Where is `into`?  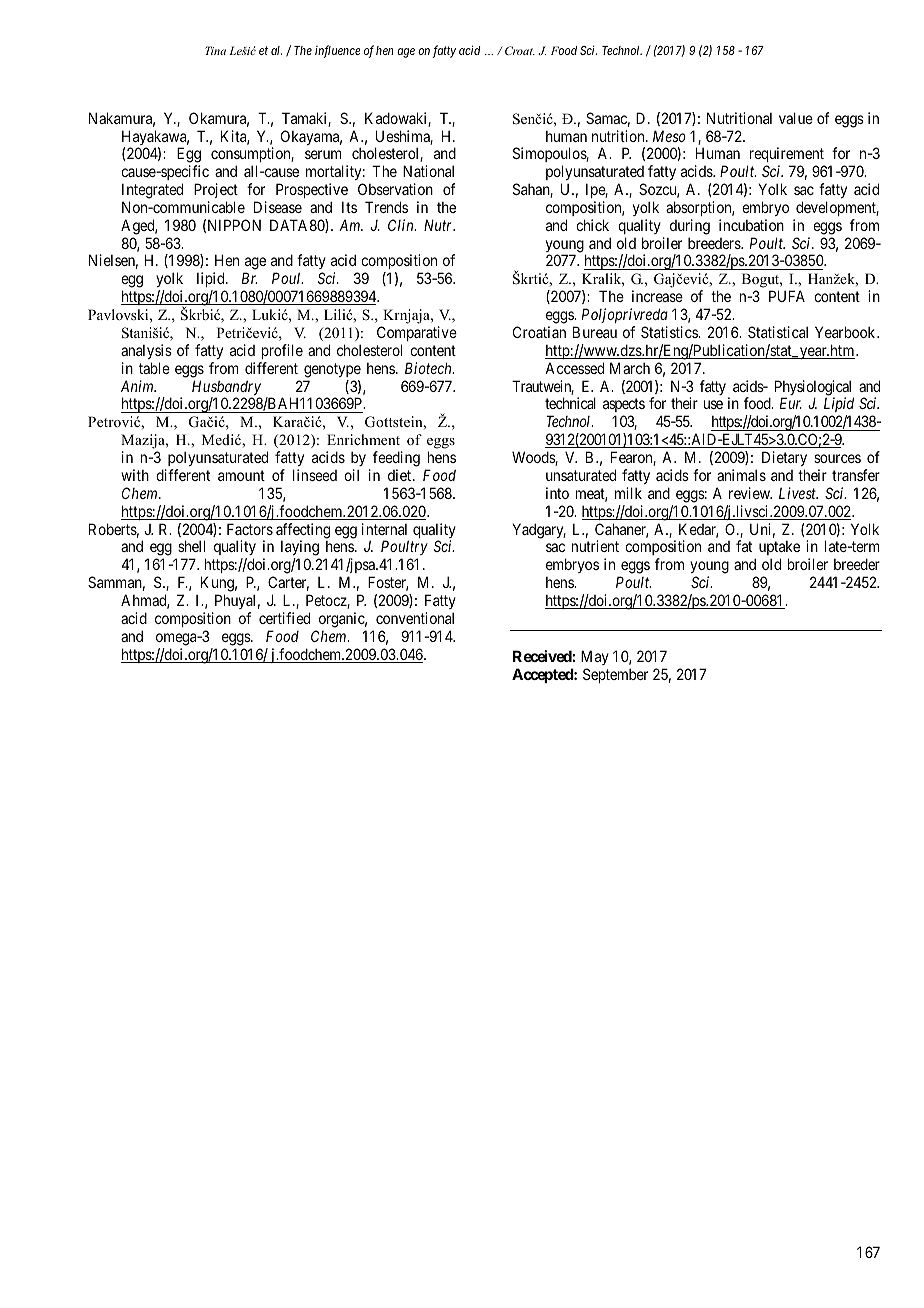 into is located at coordinates (557, 493).
